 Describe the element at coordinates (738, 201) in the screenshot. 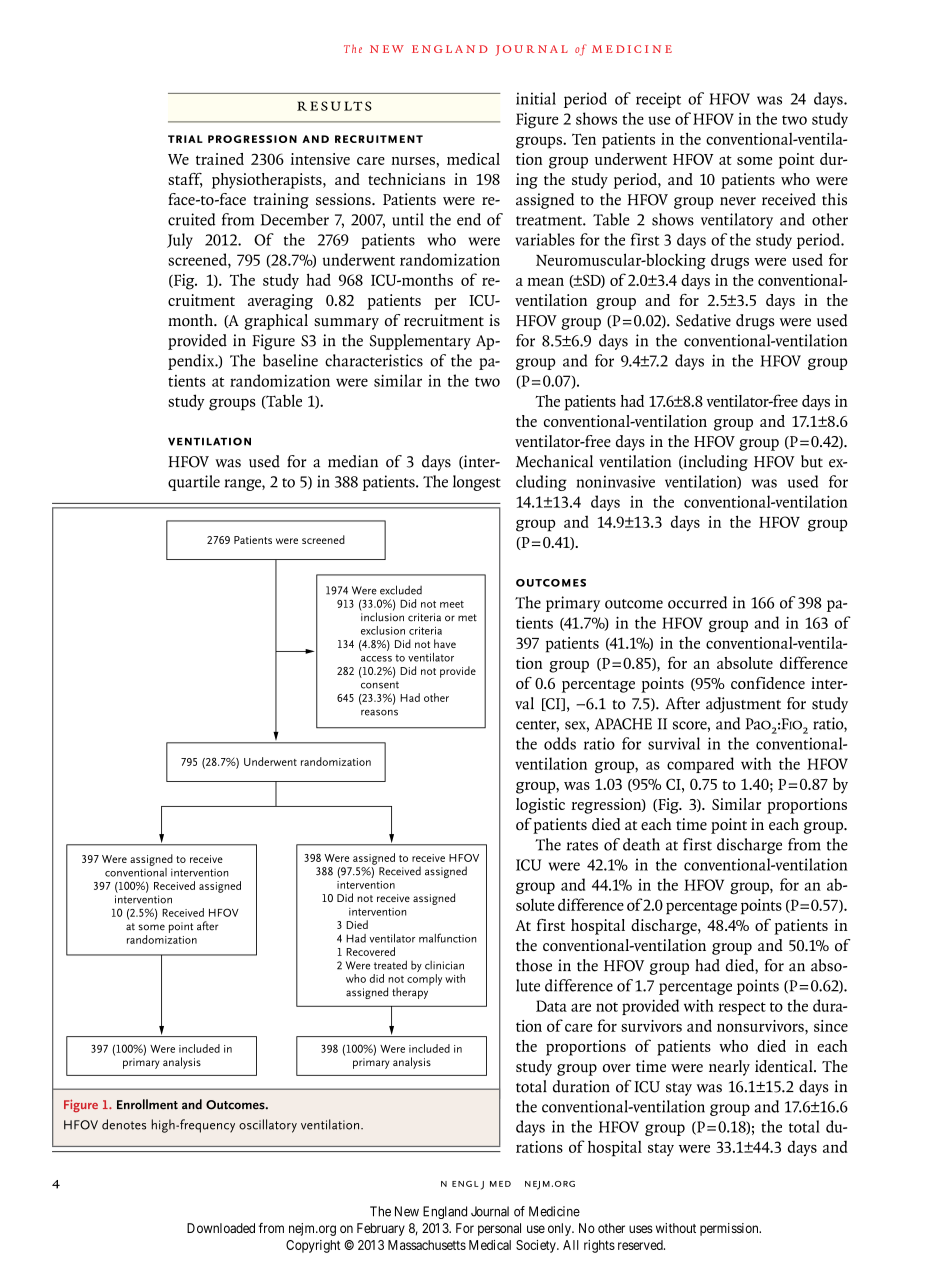

I see `never` at that location.
